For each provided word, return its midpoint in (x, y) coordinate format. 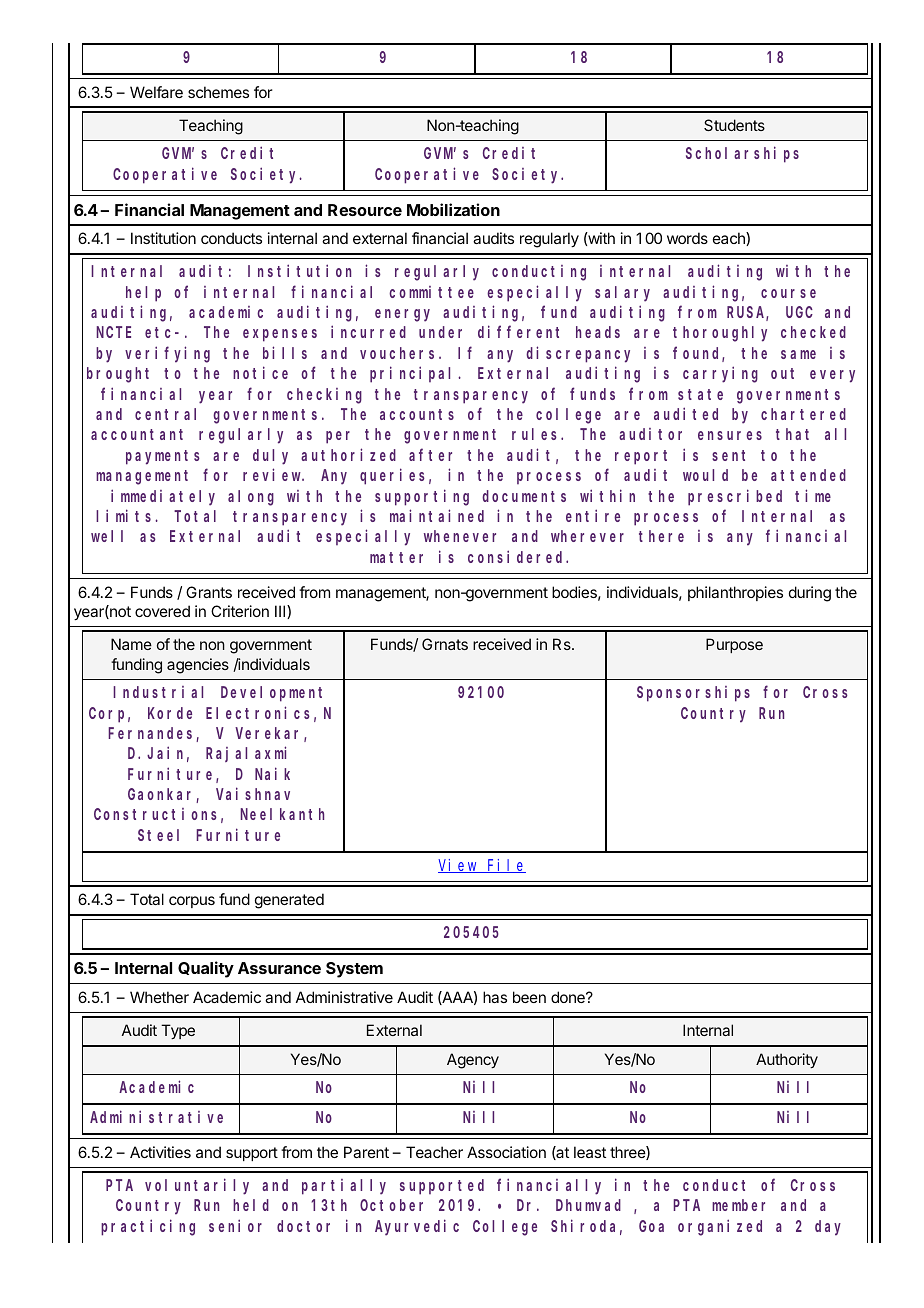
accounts (417, 414)
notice (260, 373)
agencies (198, 666)
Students (734, 125)
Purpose (734, 645)
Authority (787, 1060)
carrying (720, 375)
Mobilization (453, 209)
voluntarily (197, 1186)
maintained (437, 515)
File (506, 866)
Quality (206, 969)
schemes (218, 92)
